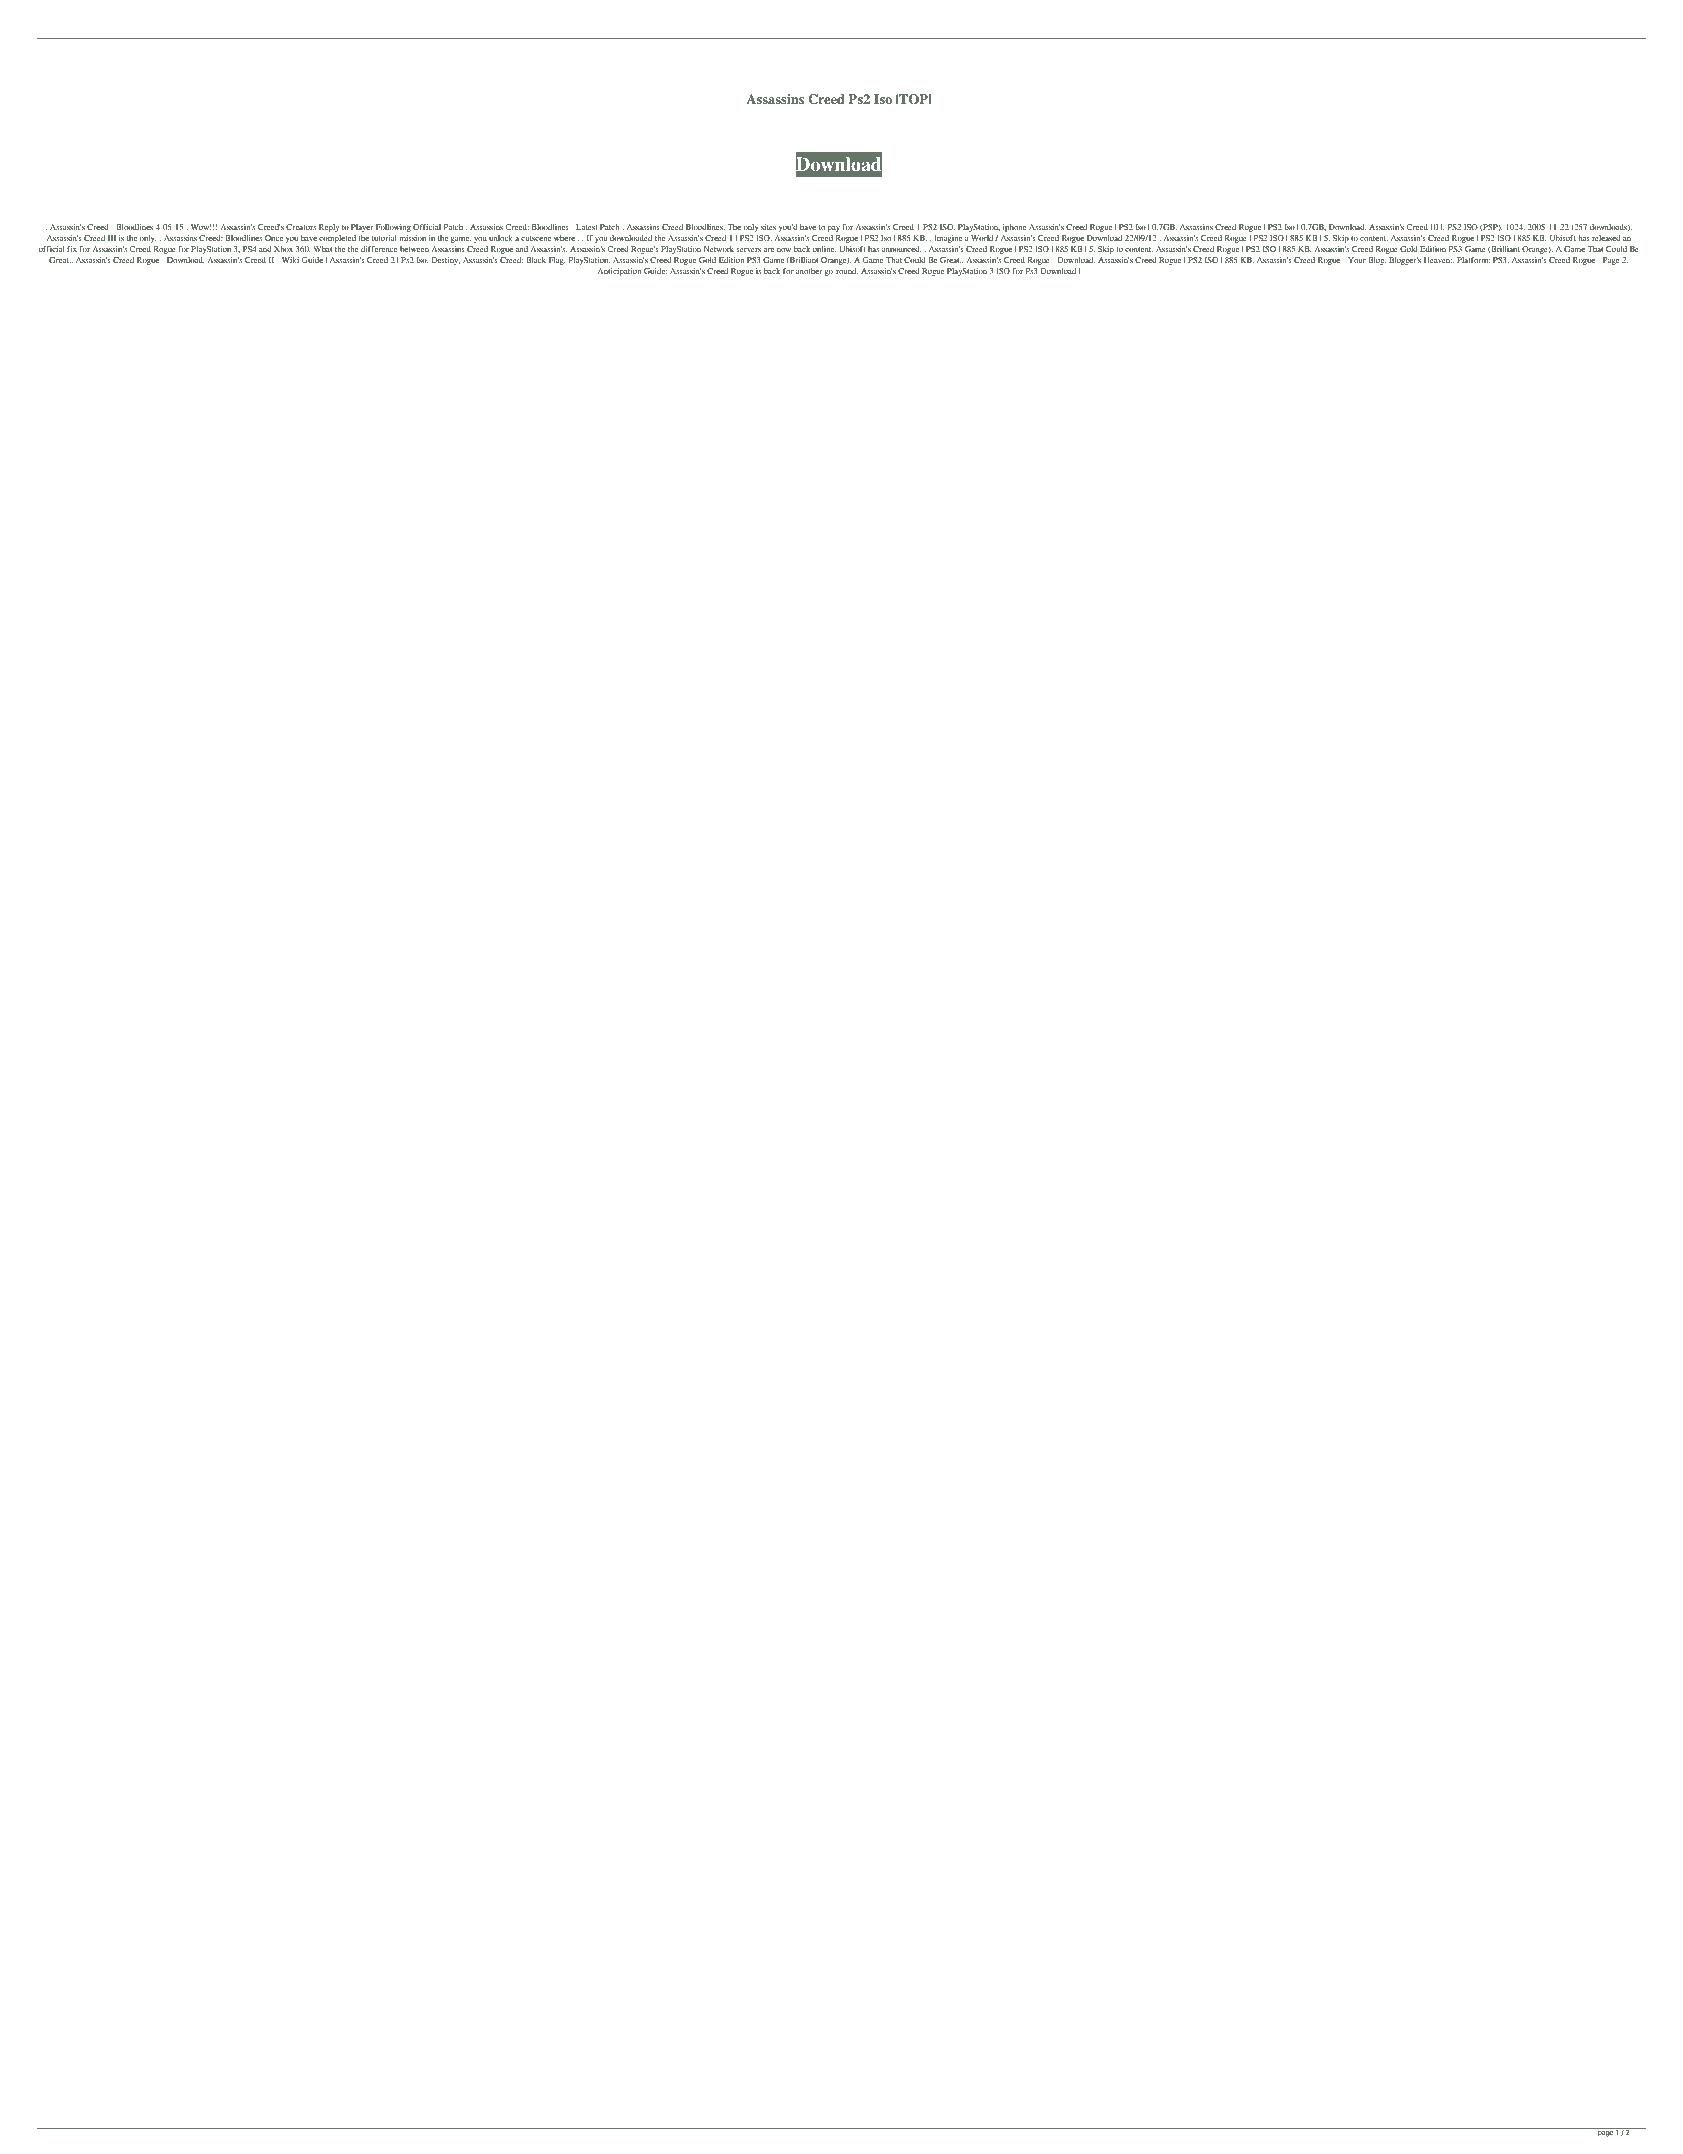 This screenshot has width=1683, height=2154. I want to click on Reply, so click(329, 228).
